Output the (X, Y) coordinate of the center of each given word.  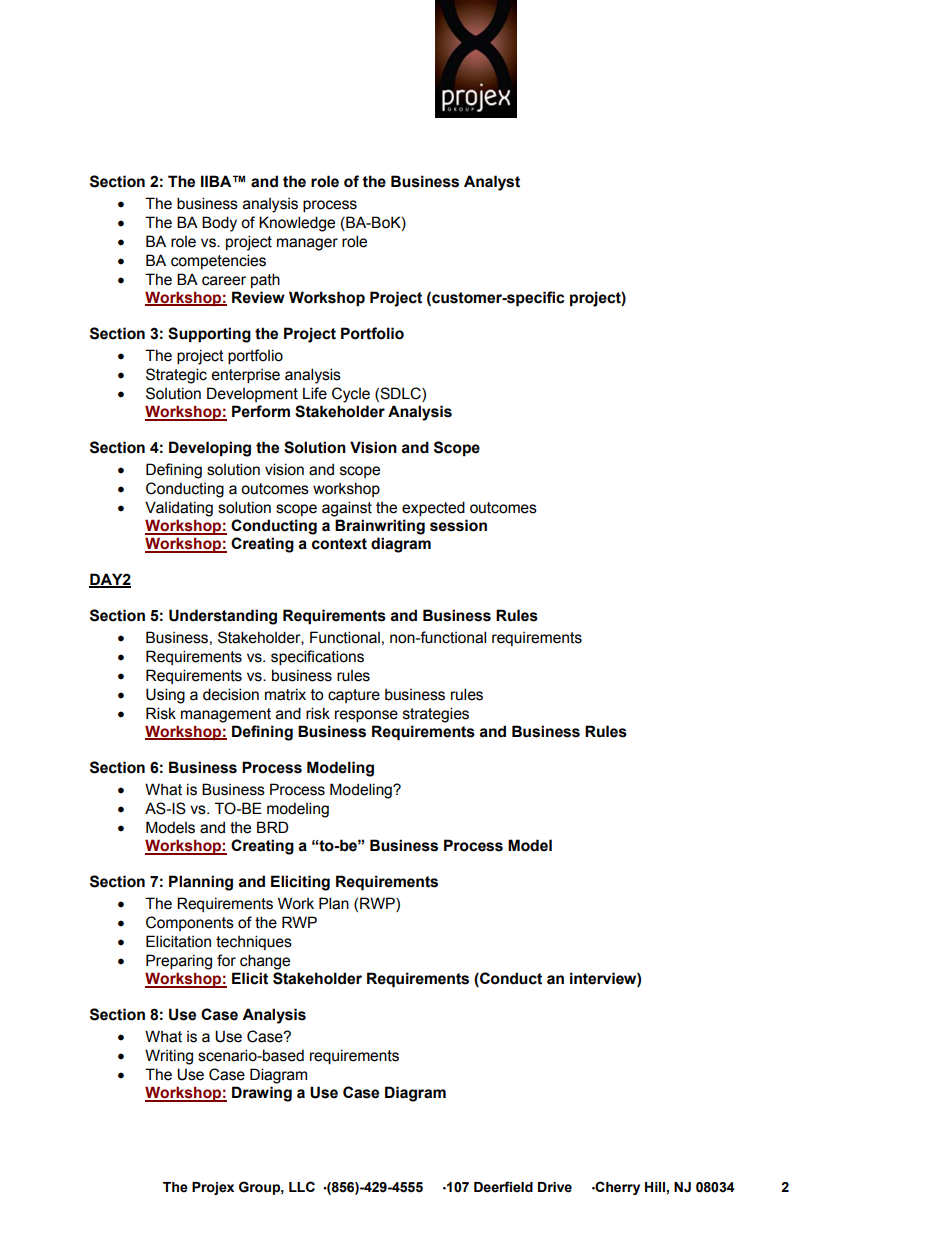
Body (219, 224)
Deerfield (503, 1187)
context (339, 544)
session (458, 525)
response (366, 716)
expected (433, 508)
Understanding (223, 617)
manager (307, 244)
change (265, 962)
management (226, 715)
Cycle (351, 395)
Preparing (179, 962)
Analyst (492, 183)
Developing (210, 449)
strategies (436, 715)
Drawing (262, 1094)
